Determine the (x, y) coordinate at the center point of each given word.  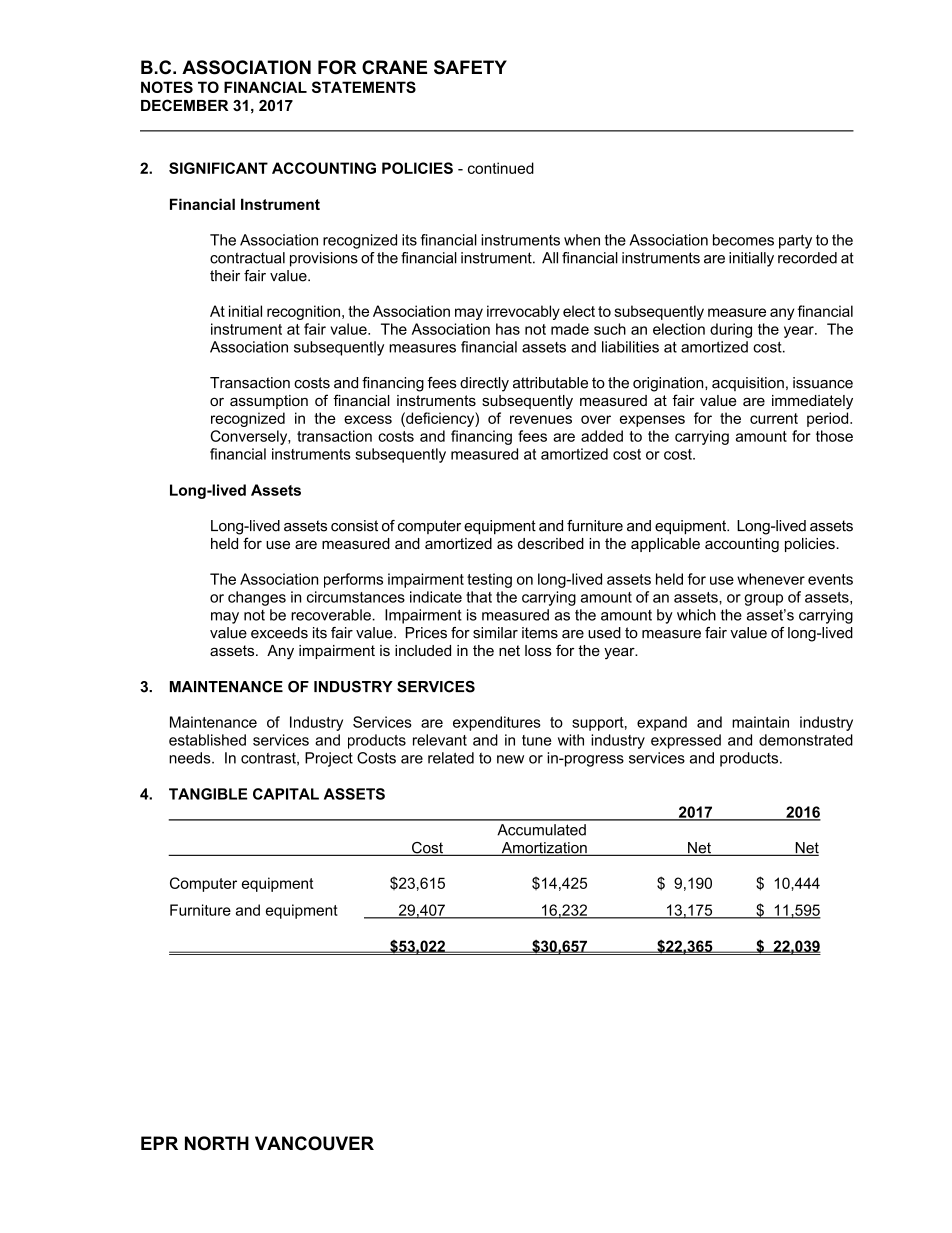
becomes (743, 240)
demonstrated (806, 740)
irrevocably (523, 312)
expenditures (497, 723)
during (731, 330)
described (551, 543)
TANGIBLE (208, 794)
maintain (760, 722)
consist (354, 526)
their (225, 276)
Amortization (544, 849)
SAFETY (470, 67)
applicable (665, 545)
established (207, 740)
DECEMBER (184, 105)
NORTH (217, 1143)
